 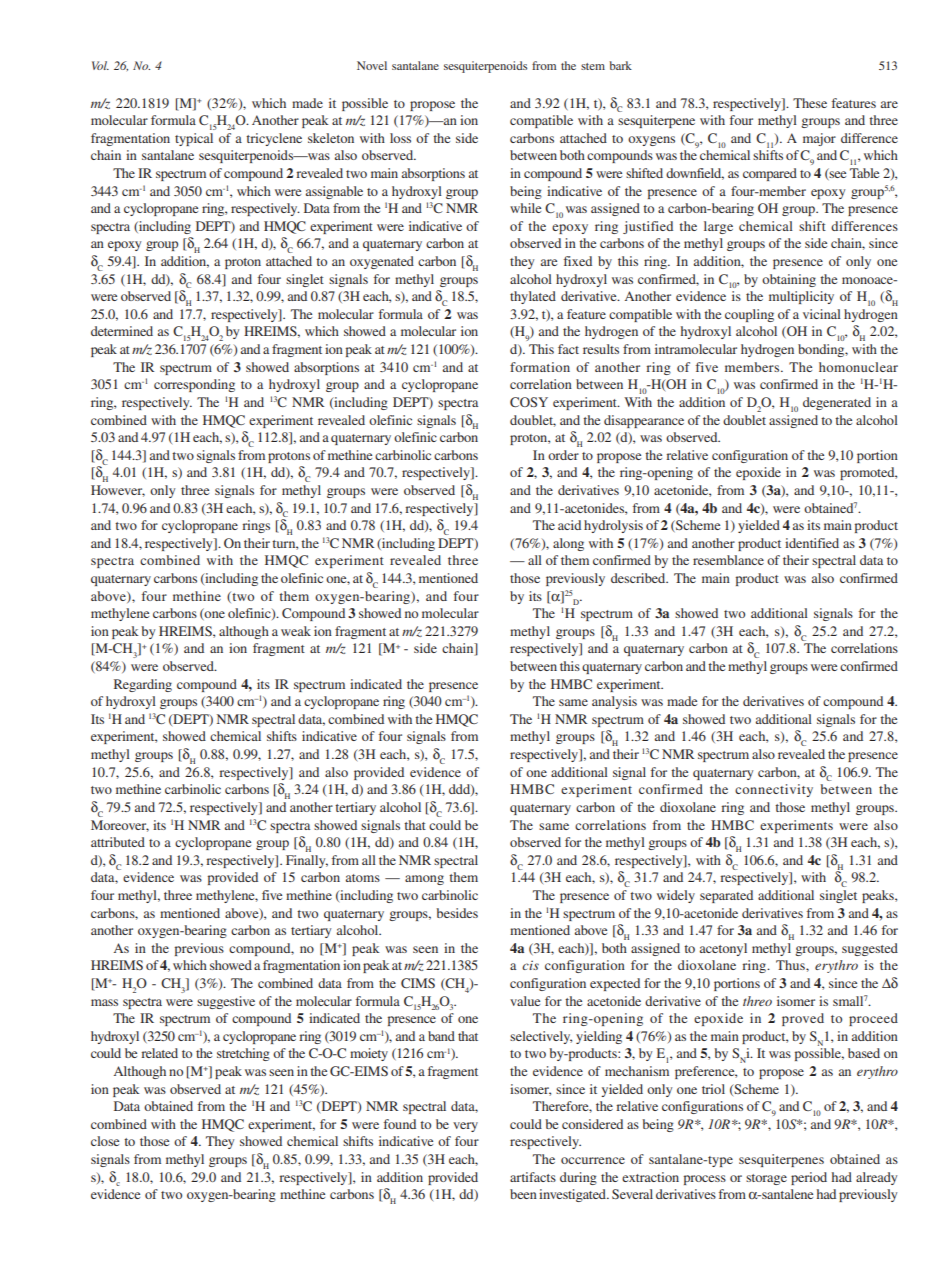 I want to click on loss, so click(x=400, y=138).
